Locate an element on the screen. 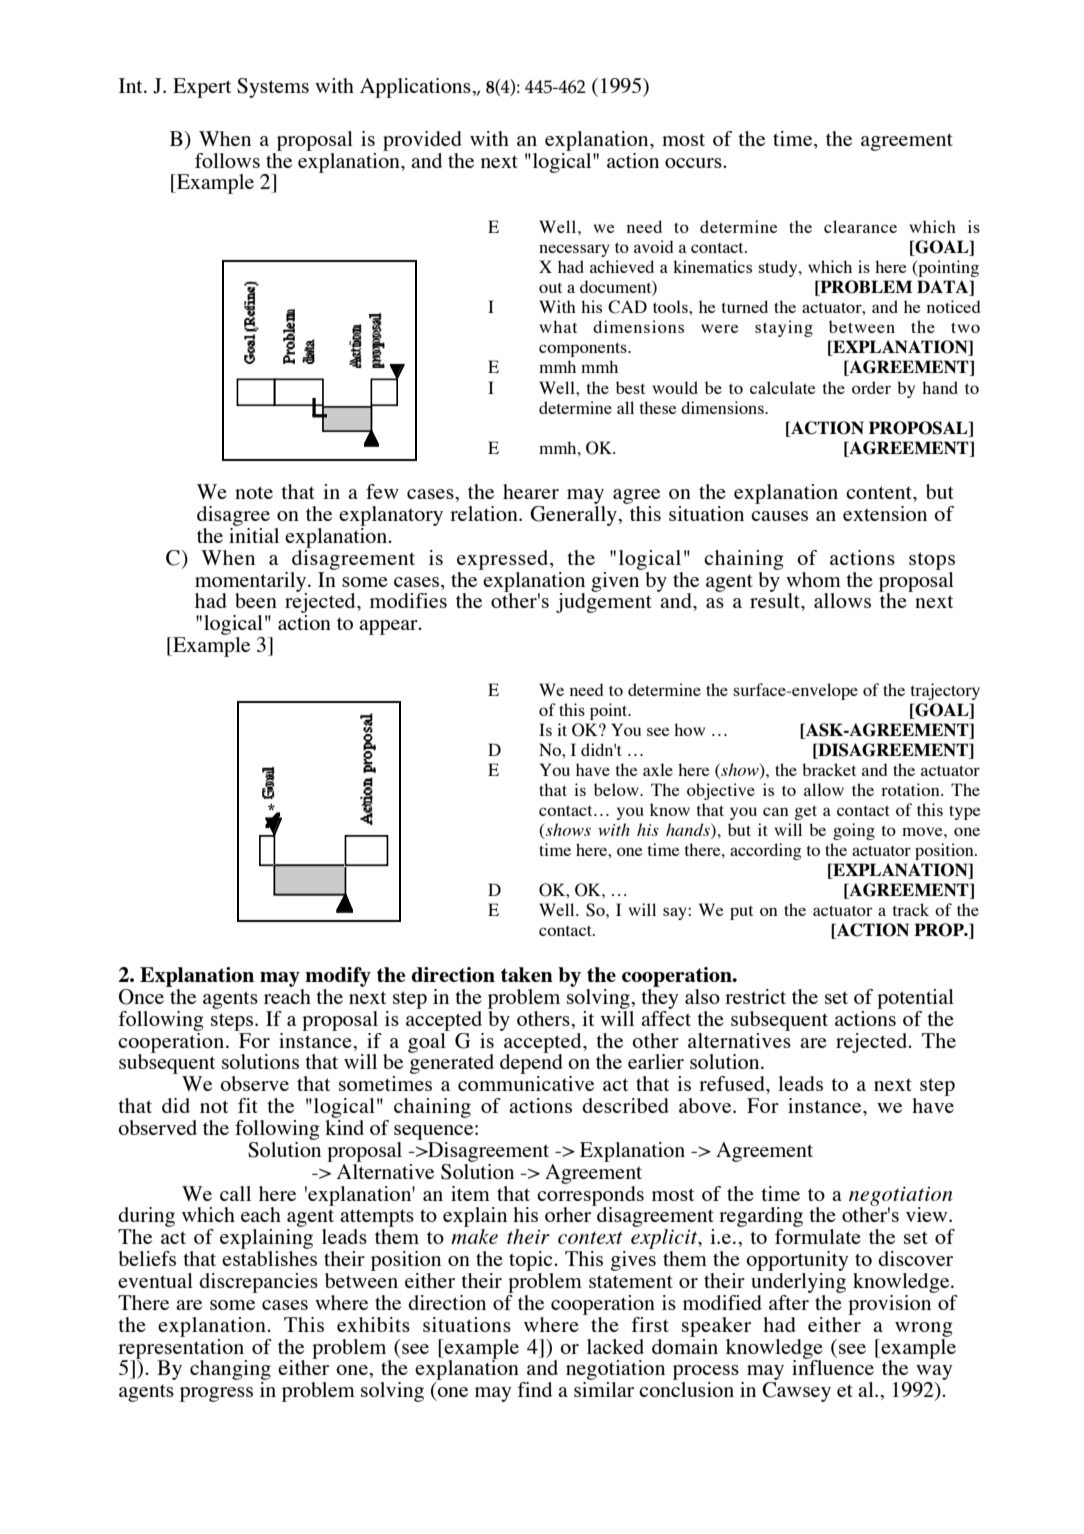 This screenshot has height=1534, width=1084. track is located at coordinates (911, 909).
